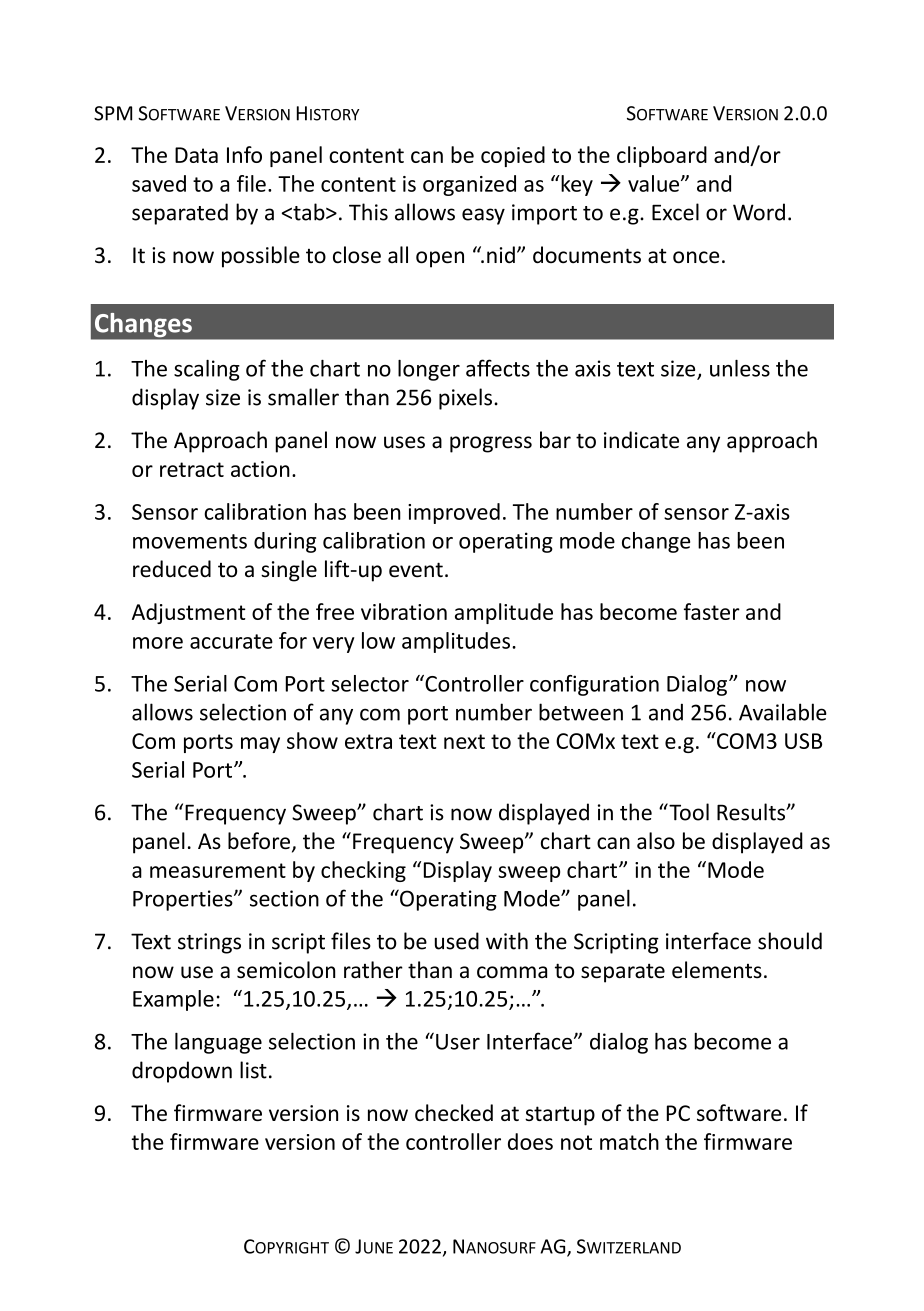 This document has width=924, height=1311. I want to click on scaling, so click(207, 370).
